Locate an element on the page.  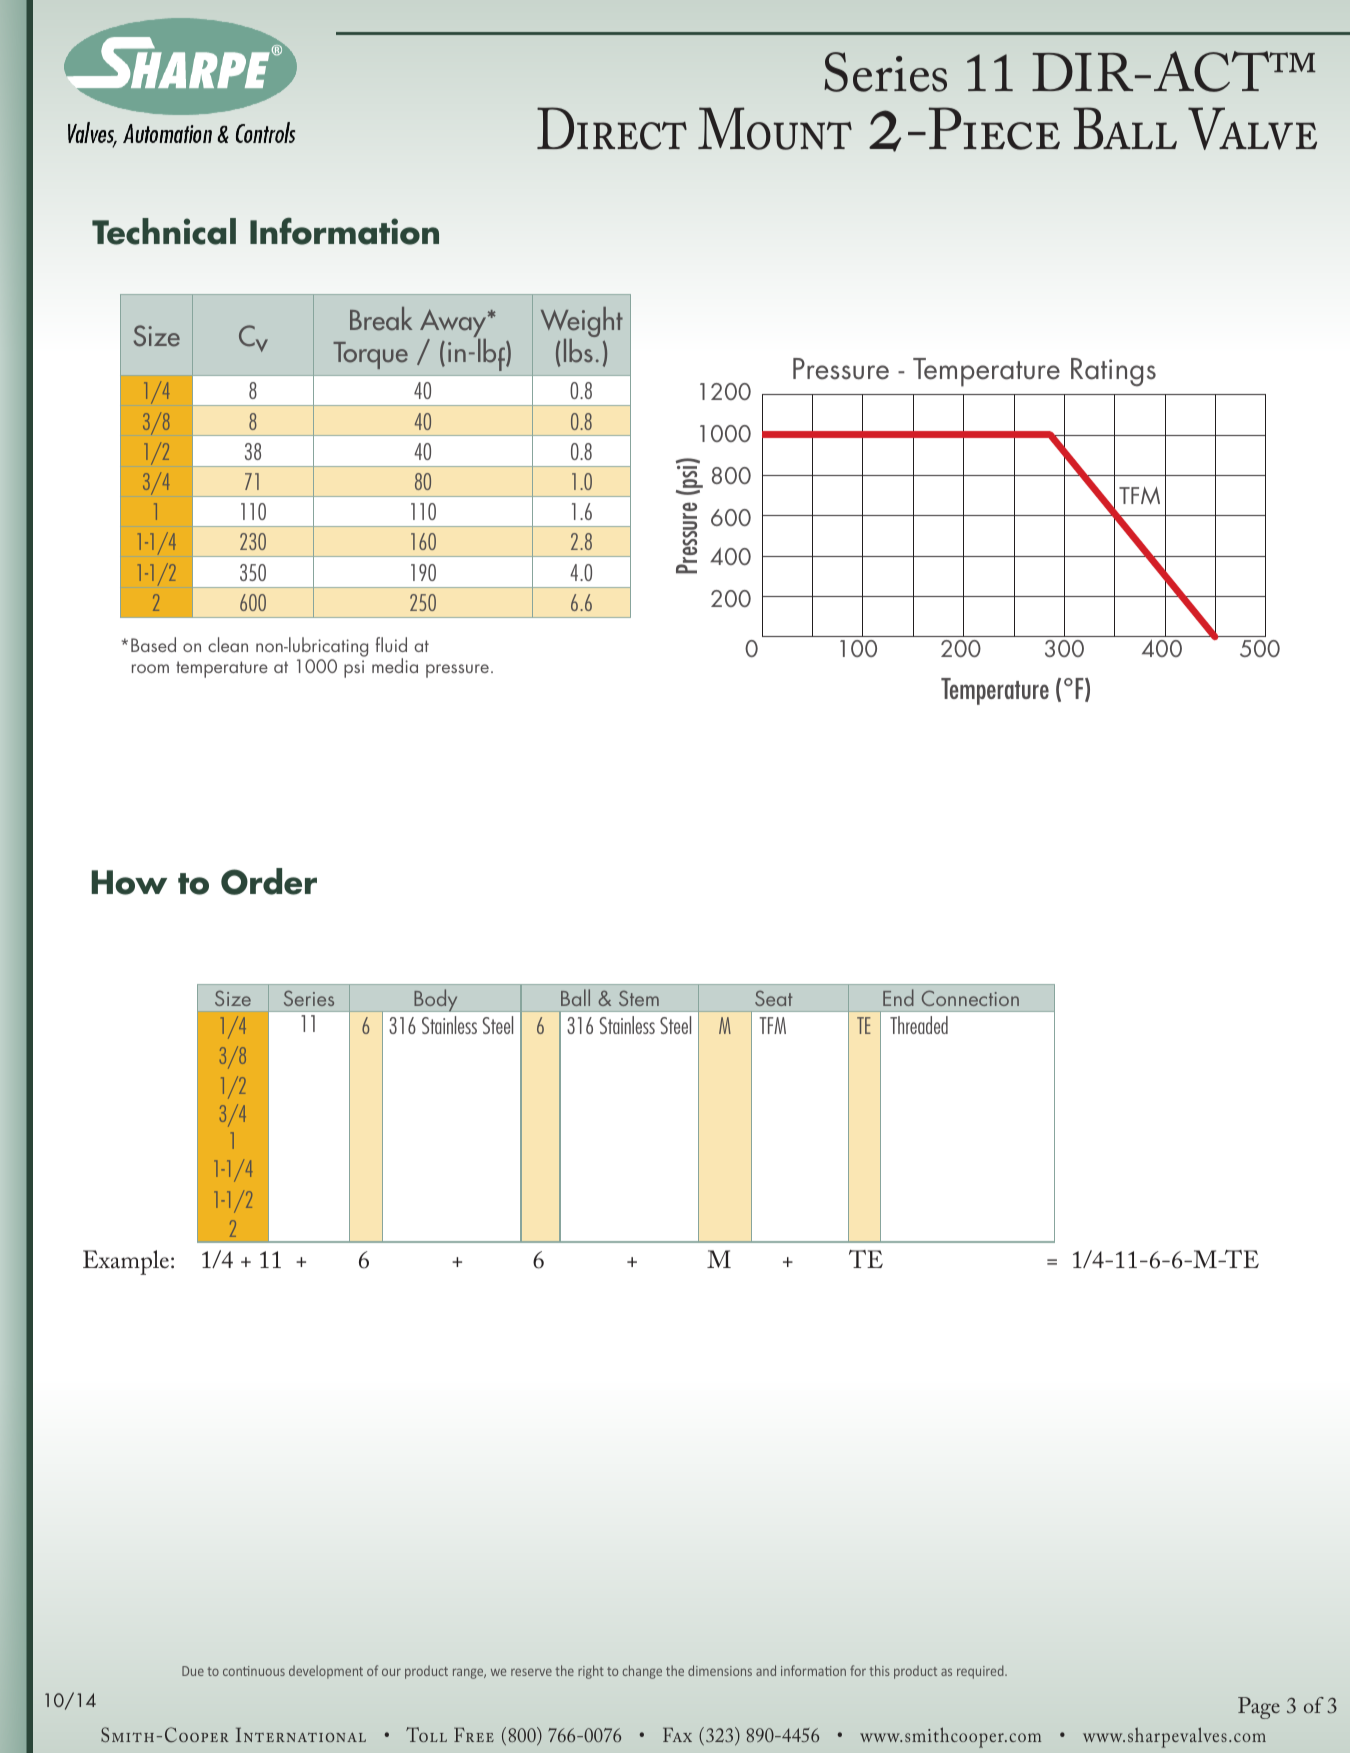
Stem is located at coordinates (639, 998).
